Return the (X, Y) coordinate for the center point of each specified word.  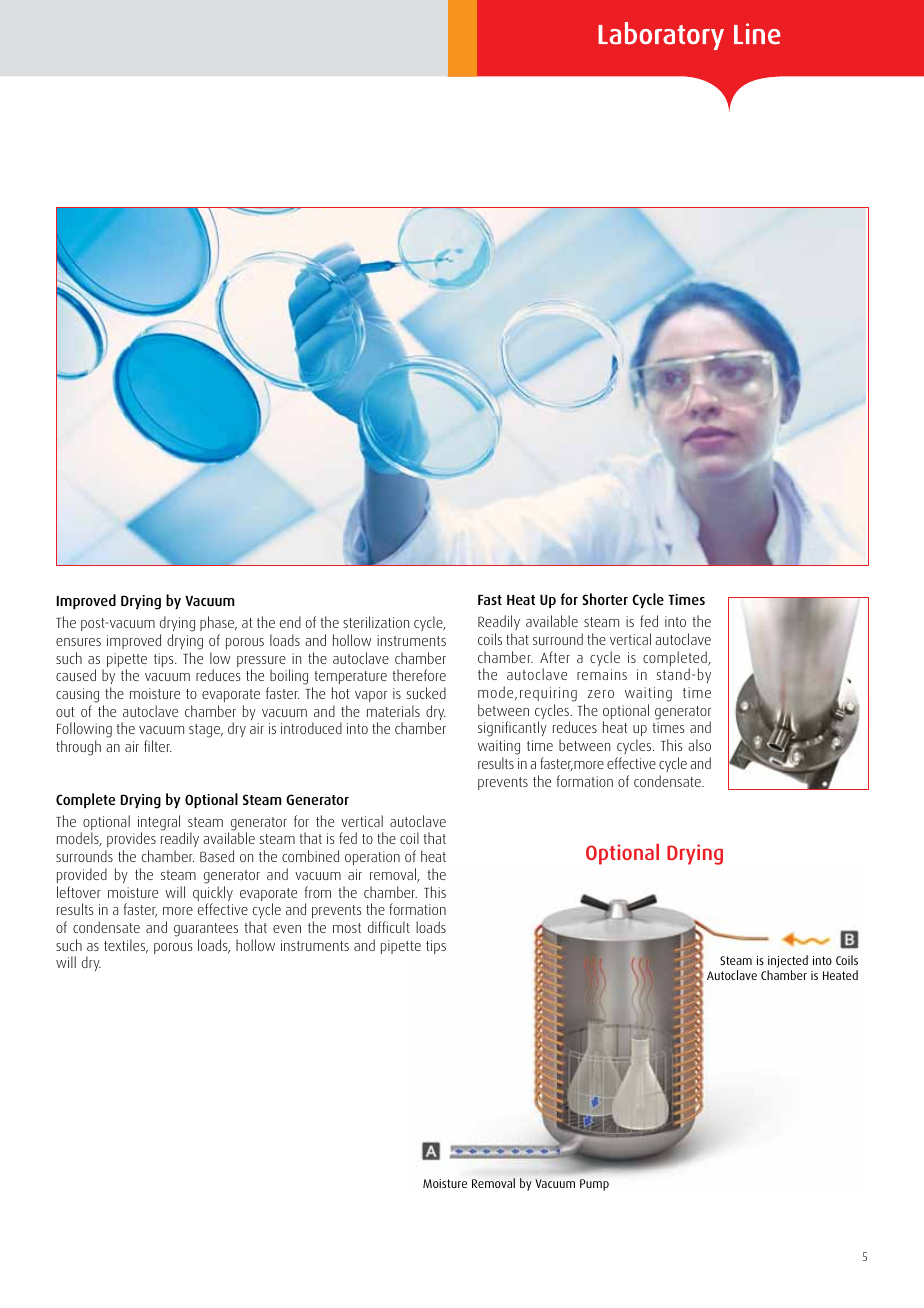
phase (218, 623)
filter (158, 746)
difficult (389, 927)
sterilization (376, 622)
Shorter (605, 599)
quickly (213, 895)
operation (372, 858)
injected (788, 961)
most (347, 928)
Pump (594, 1185)
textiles (126, 946)
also (699, 745)
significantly (512, 729)
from (318, 892)
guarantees (206, 930)
